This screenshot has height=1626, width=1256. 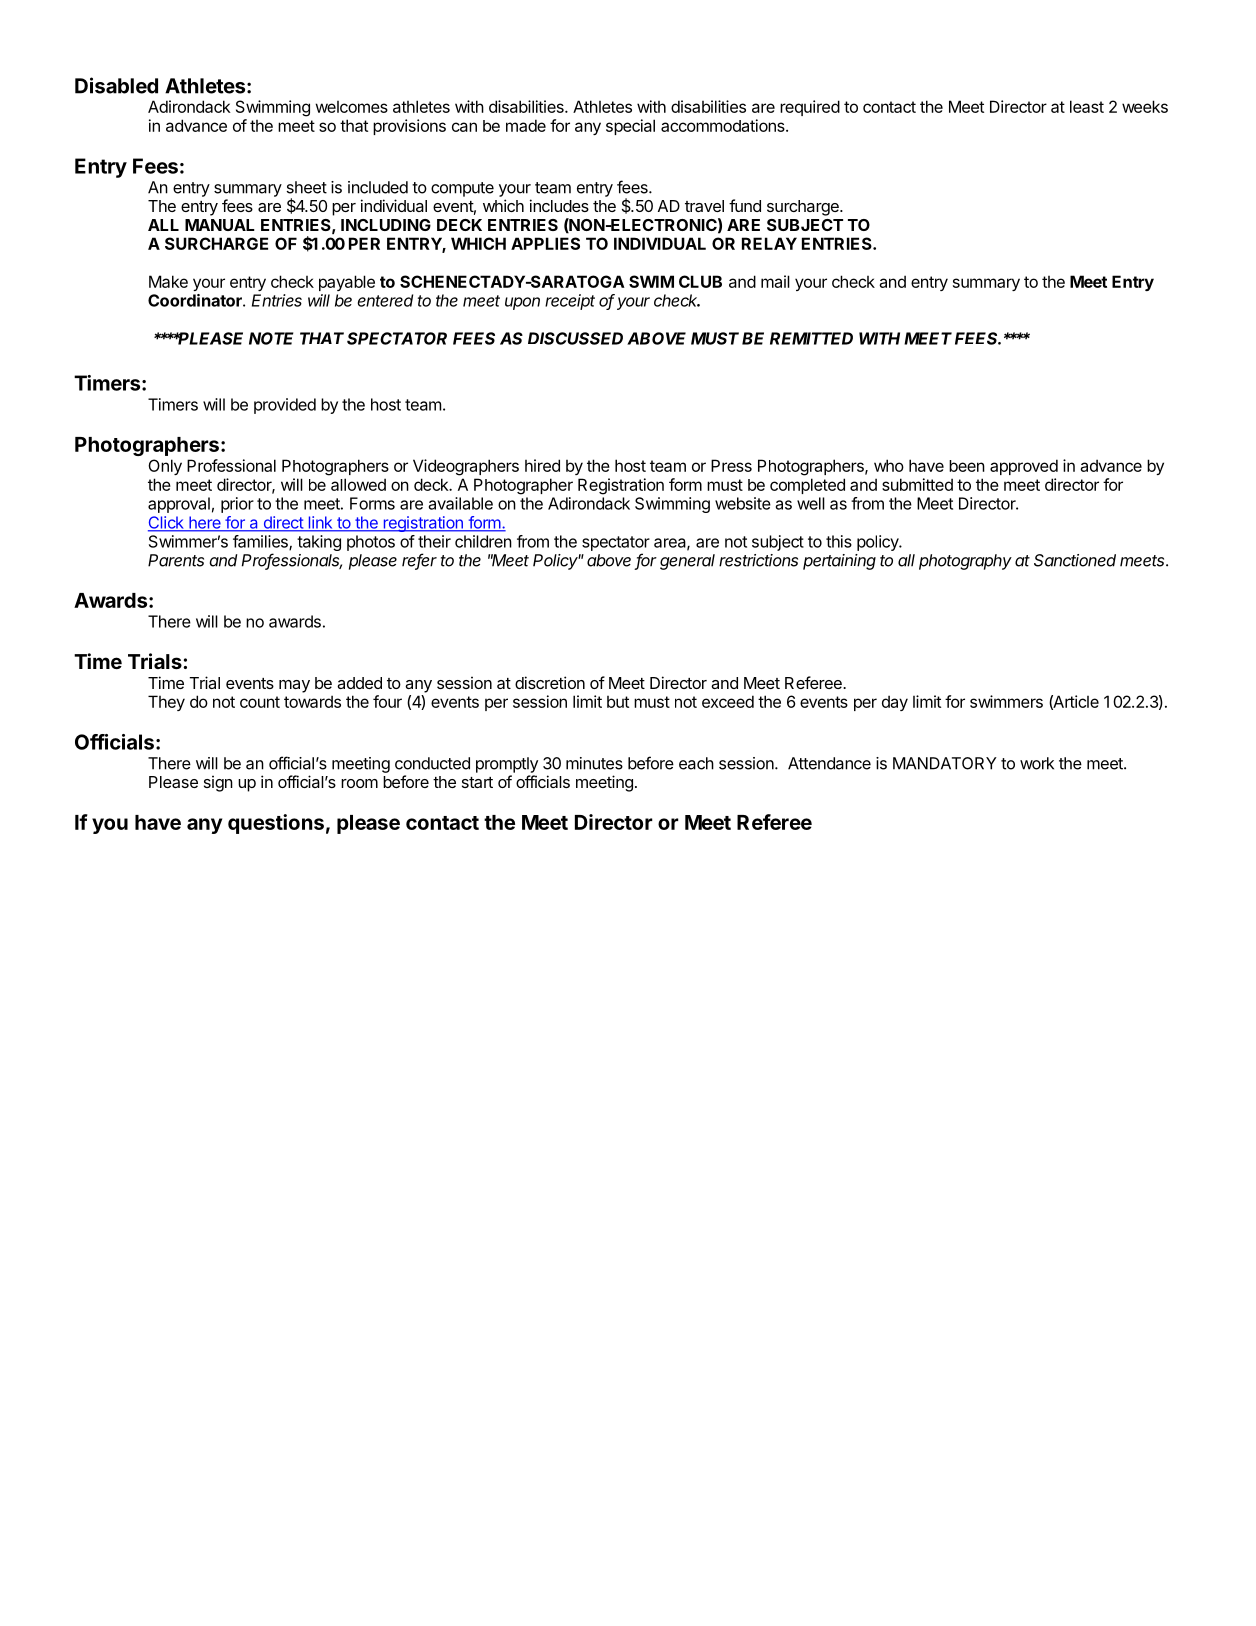 What do you see at coordinates (351, 107) in the screenshot?
I see `welcomes` at bounding box center [351, 107].
